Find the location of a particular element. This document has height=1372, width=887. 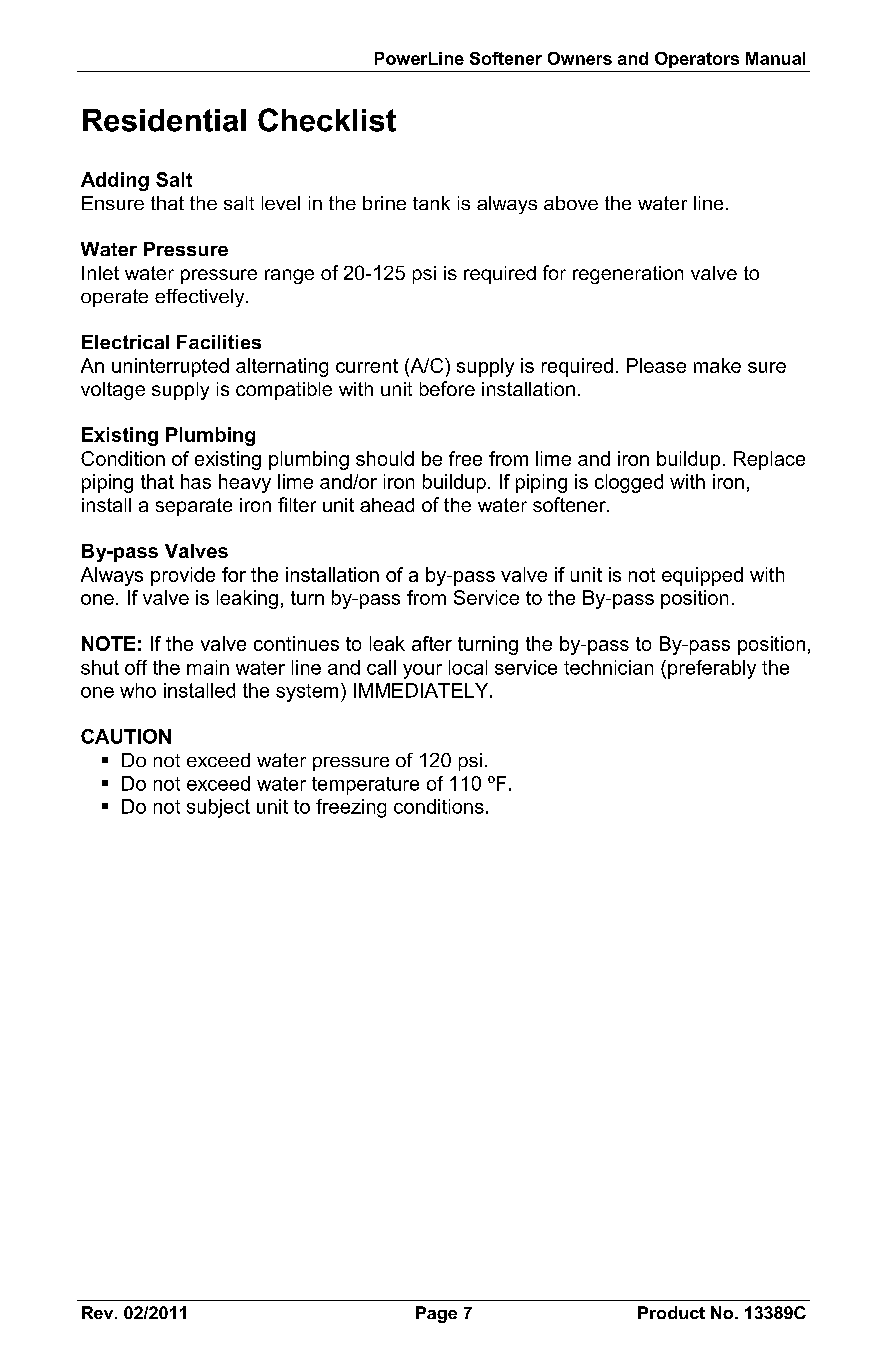

your is located at coordinates (422, 671).
